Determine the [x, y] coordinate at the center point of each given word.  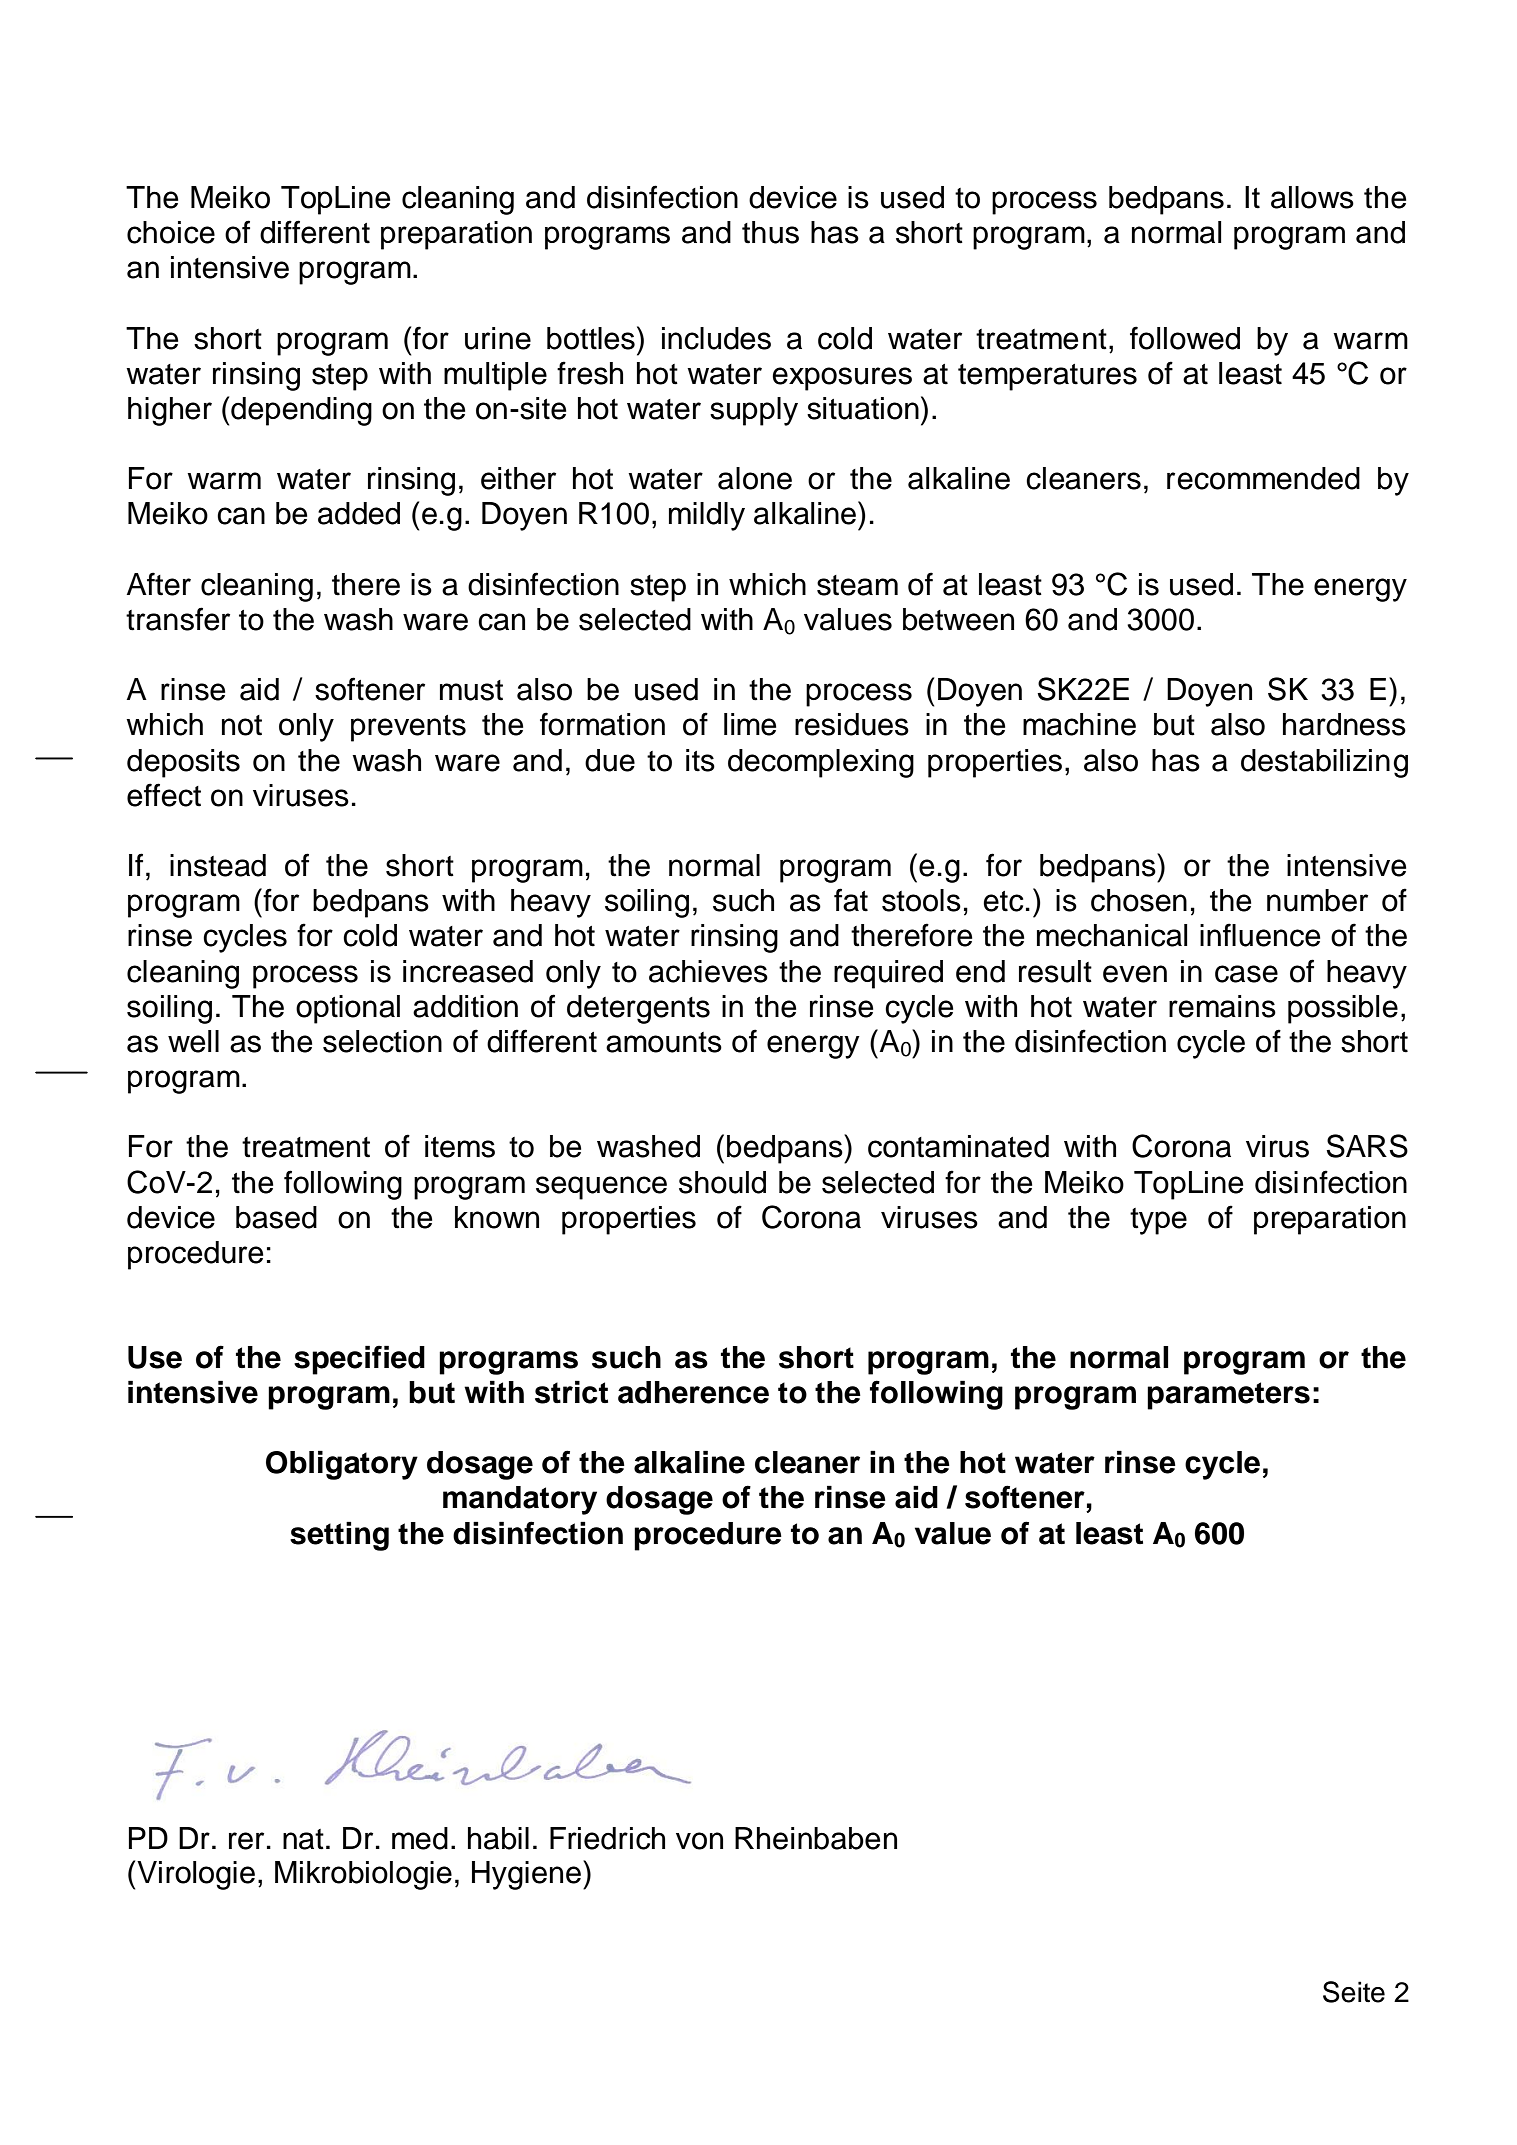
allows [1312, 197]
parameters [1228, 1396]
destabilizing [1324, 763]
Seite [1354, 1992]
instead [218, 865]
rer [246, 1841]
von [699, 1841]
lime [750, 724]
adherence [693, 1392]
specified [359, 1360]
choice [171, 232]
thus [770, 232]
